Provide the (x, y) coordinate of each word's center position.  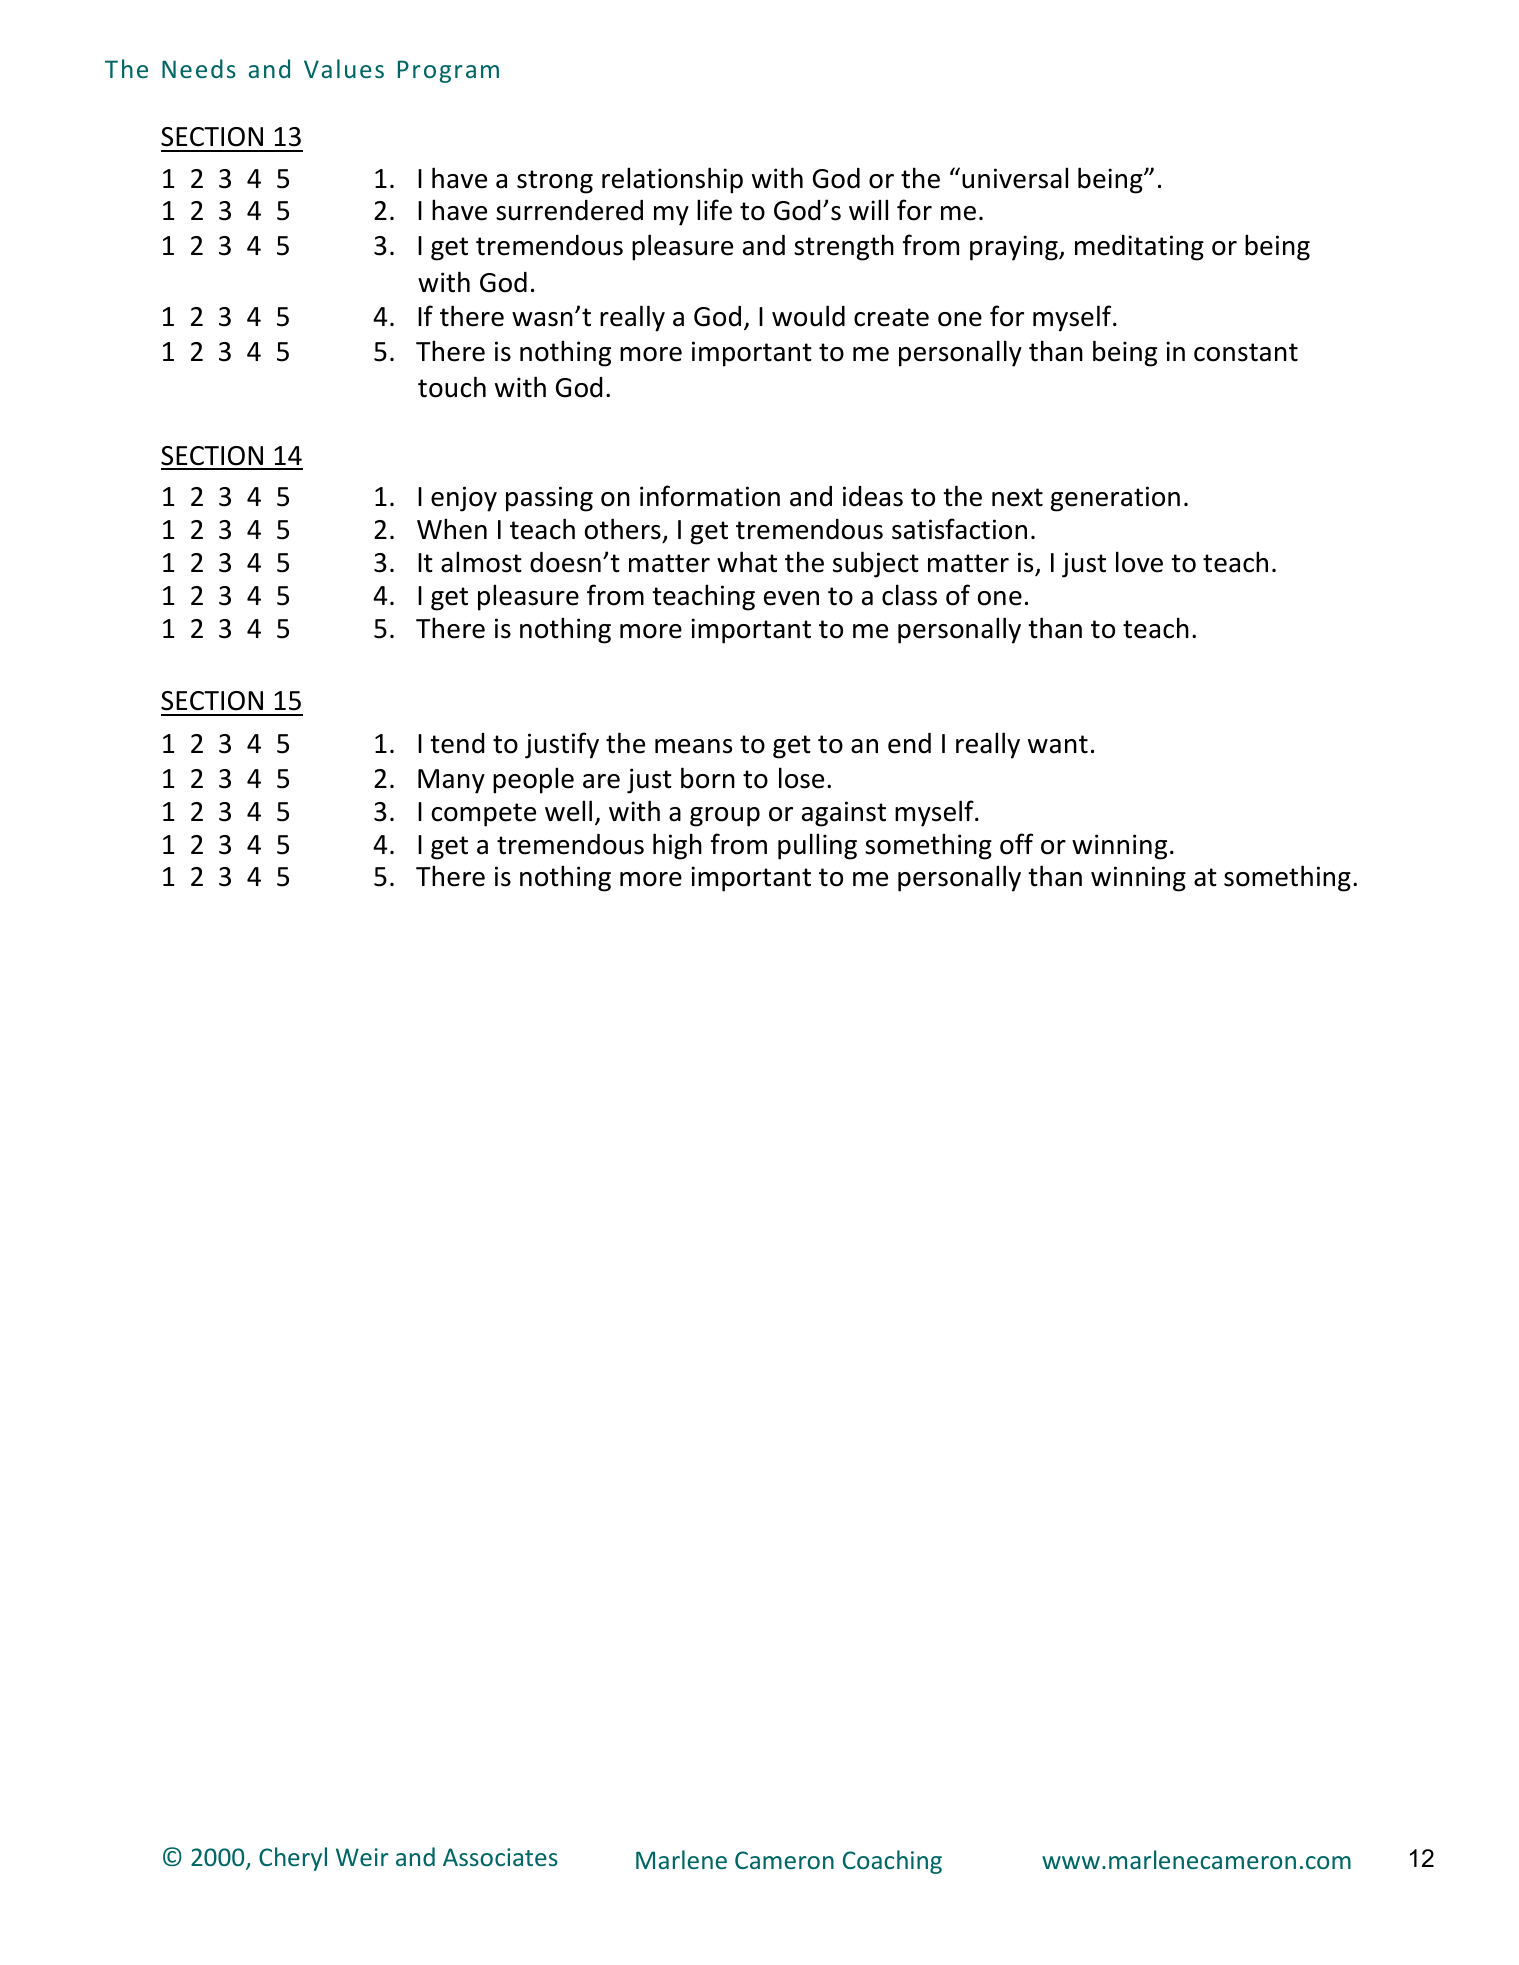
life (714, 210)
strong (555, 182)
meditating (1139, 248)
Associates (500, 1857)
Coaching (892, 1862)
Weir (362, 1857)
